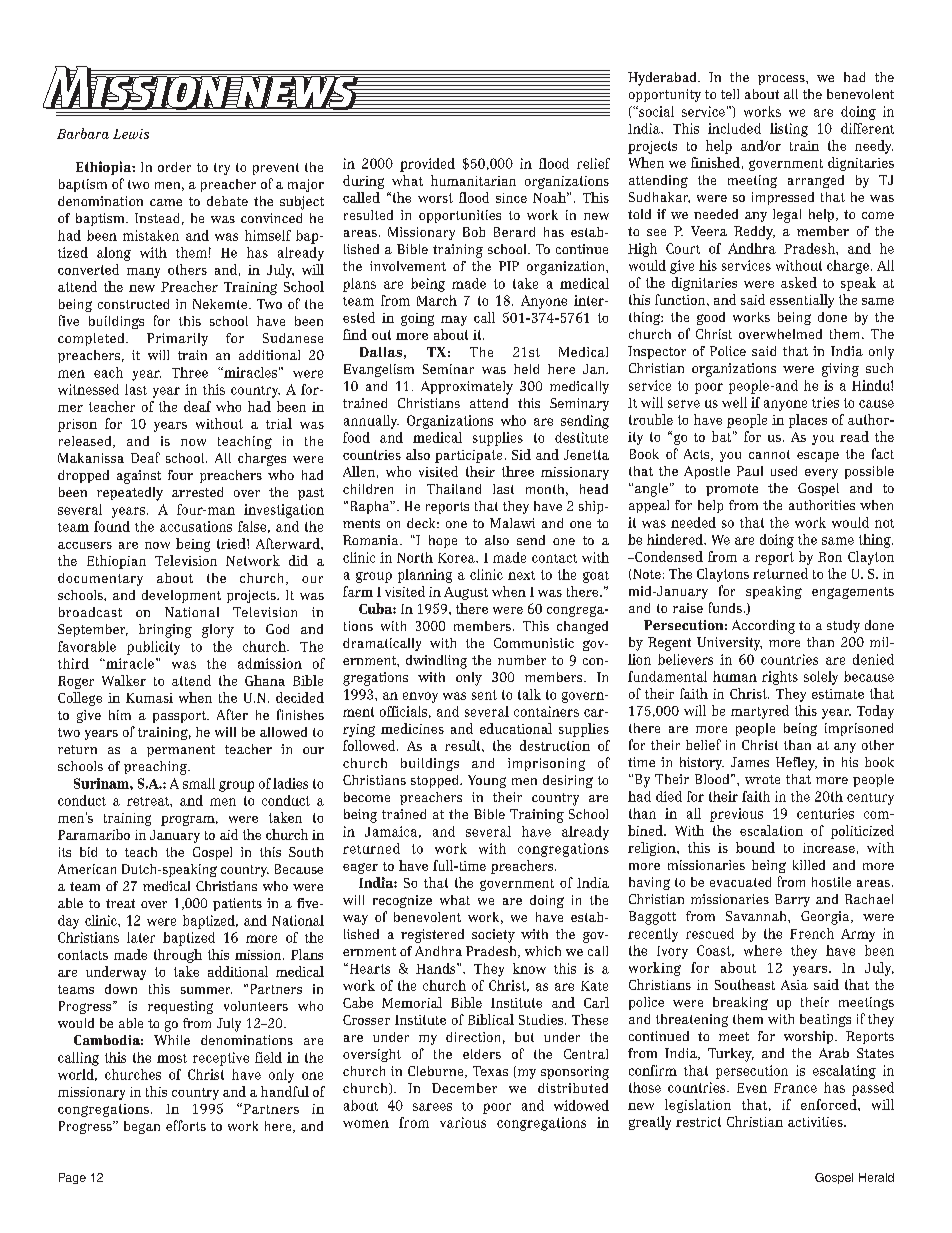  Describe the element at coordinates (427, 165) in the image. I see `provided` at that location.
